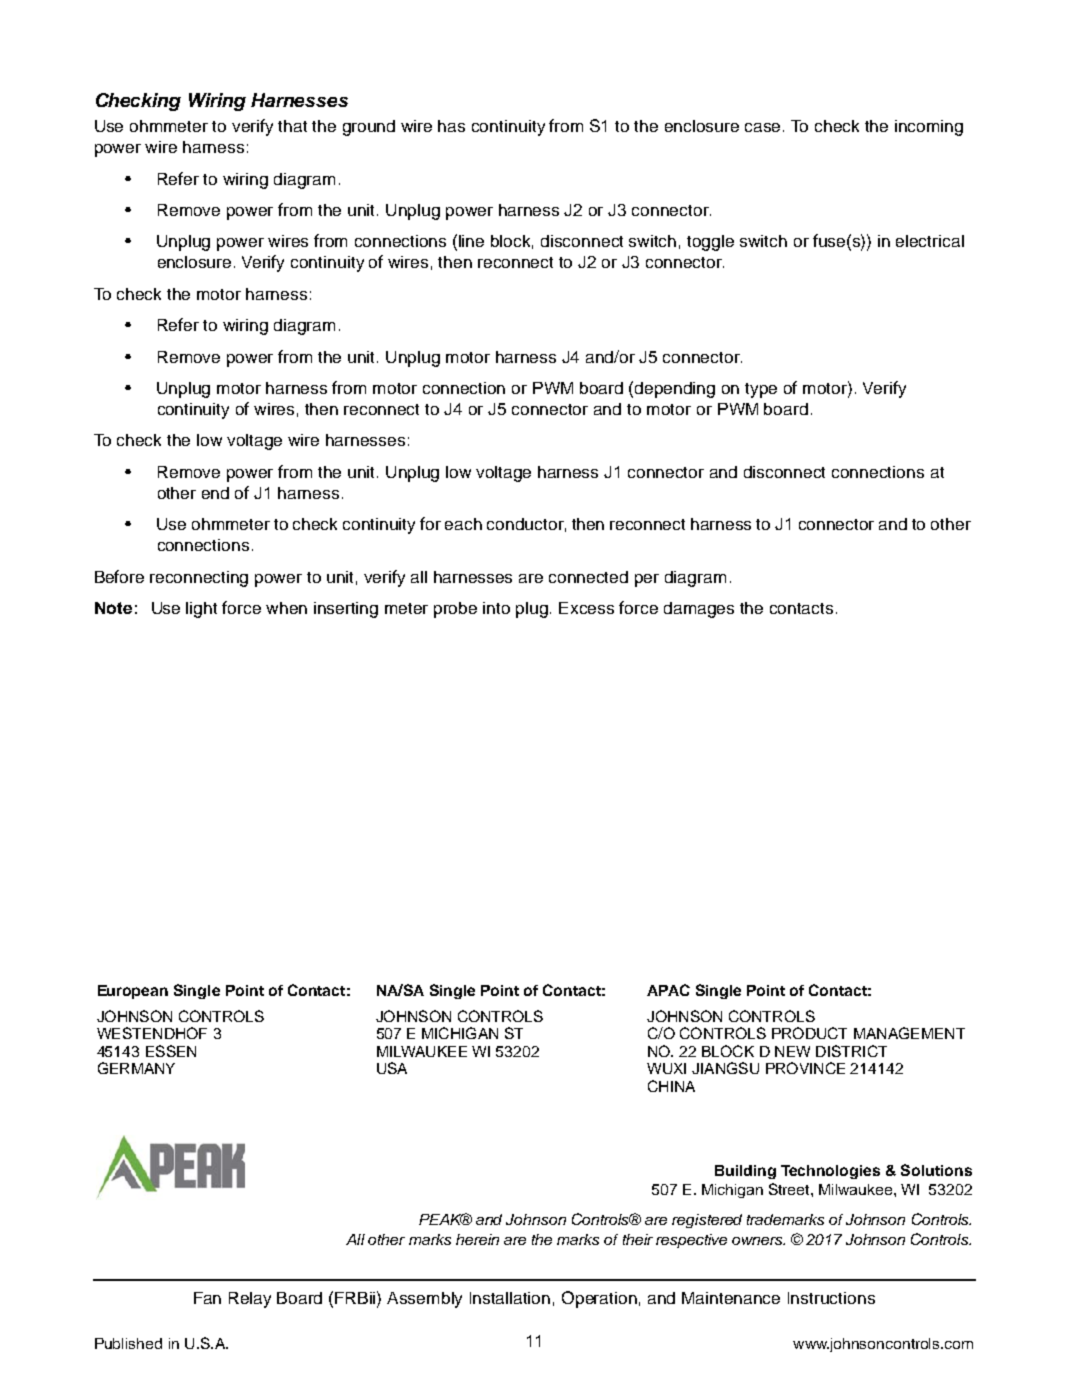 Image resolution: width=1069 pixels, height=1383 pixels. Describe the element at coordinates (292, 126) in the document. I see `that` at that location.
